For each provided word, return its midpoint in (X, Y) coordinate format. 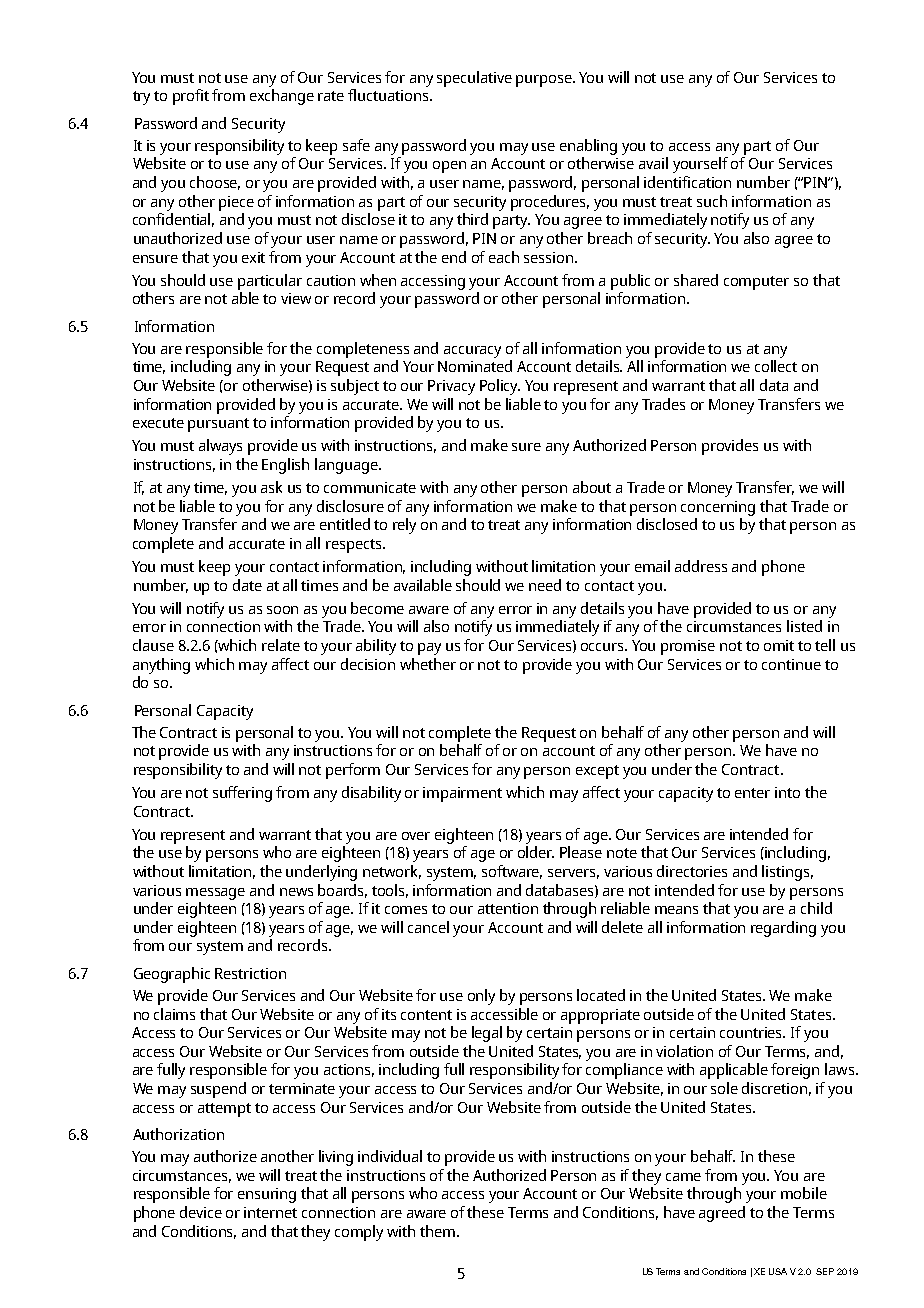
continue (791, 664)
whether (428, 664)
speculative (474, 79)
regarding (783, 929)
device (201, 1212)
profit (191, 97)
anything (161, 666)
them (439, 1231)
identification (687, 182)
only (481, 997)
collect (776, 366)
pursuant (218, 425)
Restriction (250, 973)
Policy (500, 387)
